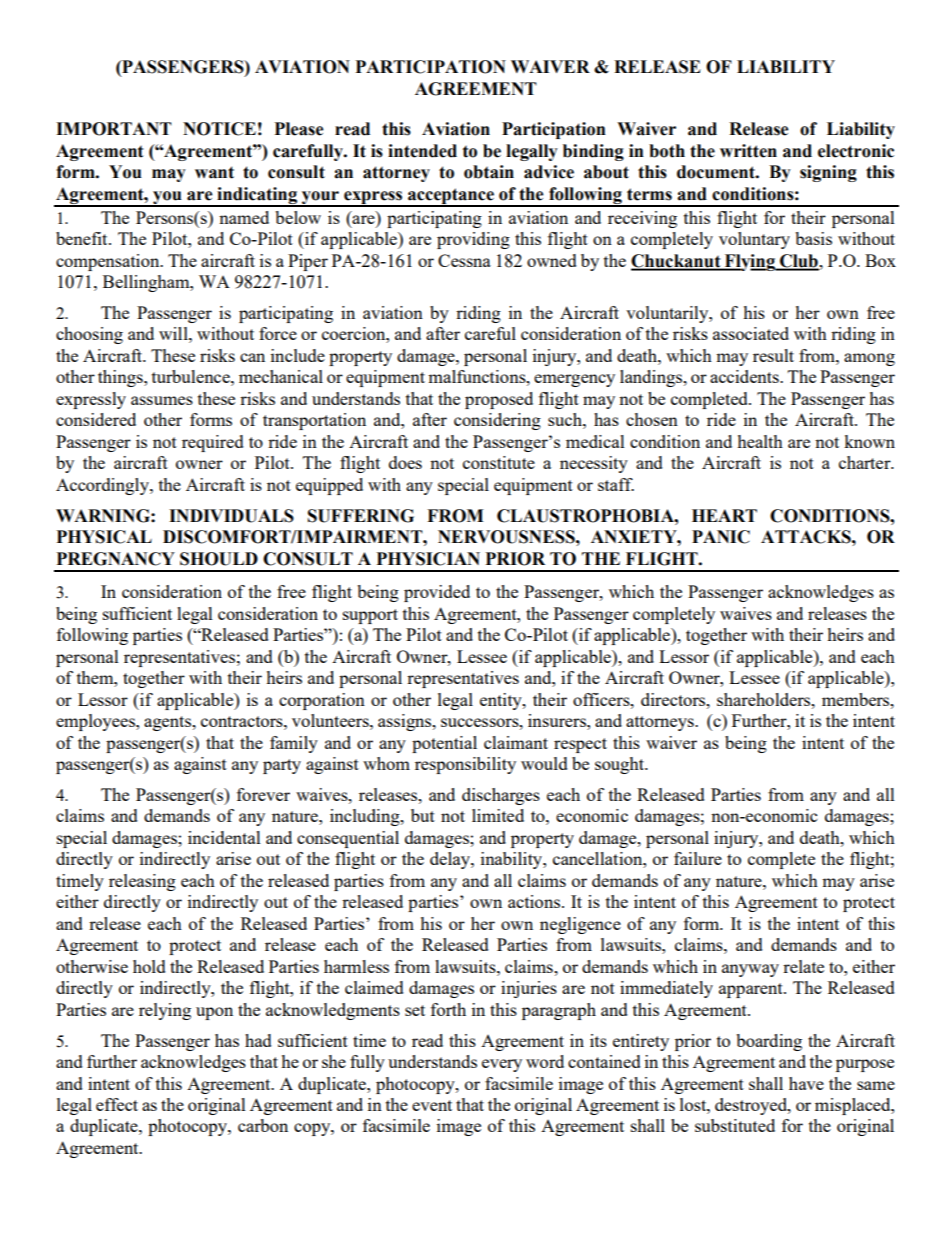 This page has height=1233, width=952. What do you see at coordinates (760, 441) in the page?
I see `health` at bounding box center [760, 441].
